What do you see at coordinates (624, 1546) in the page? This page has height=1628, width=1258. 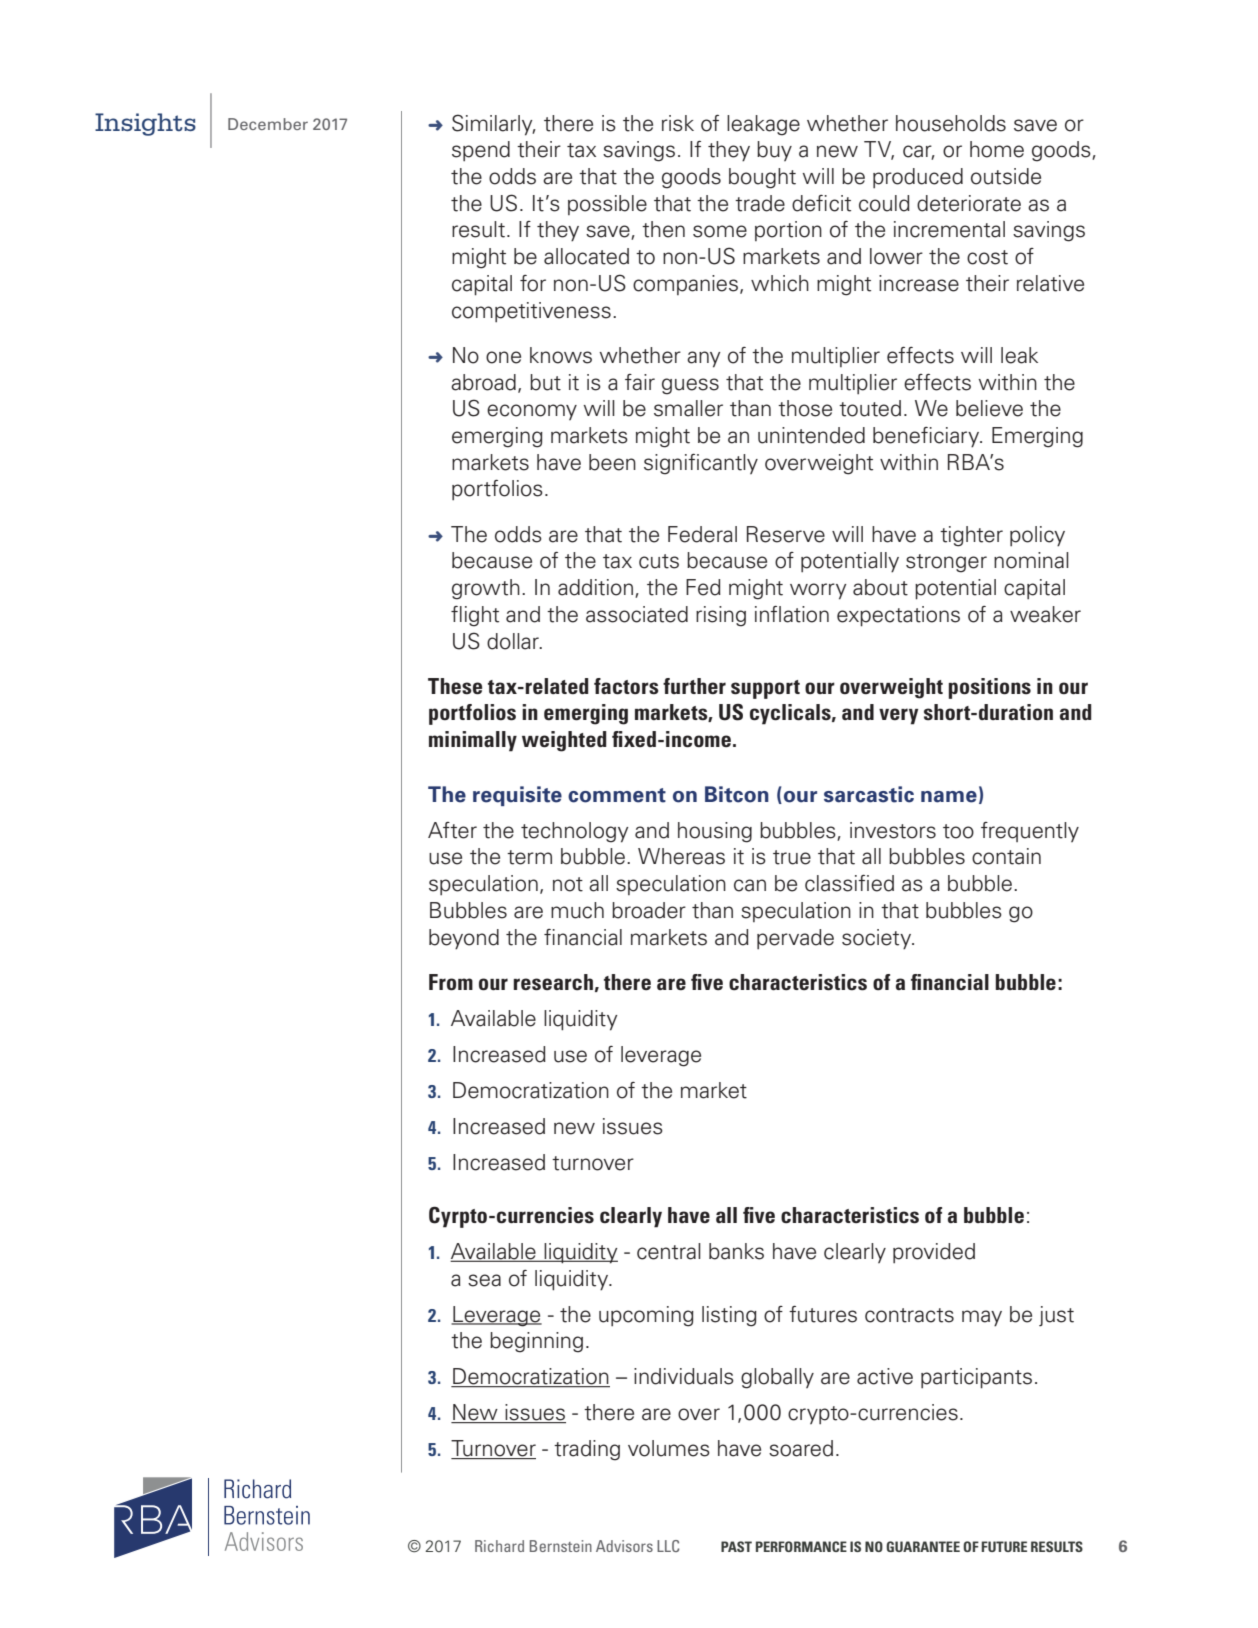 I see `Advisors` at bounding box center [624, 1546].
